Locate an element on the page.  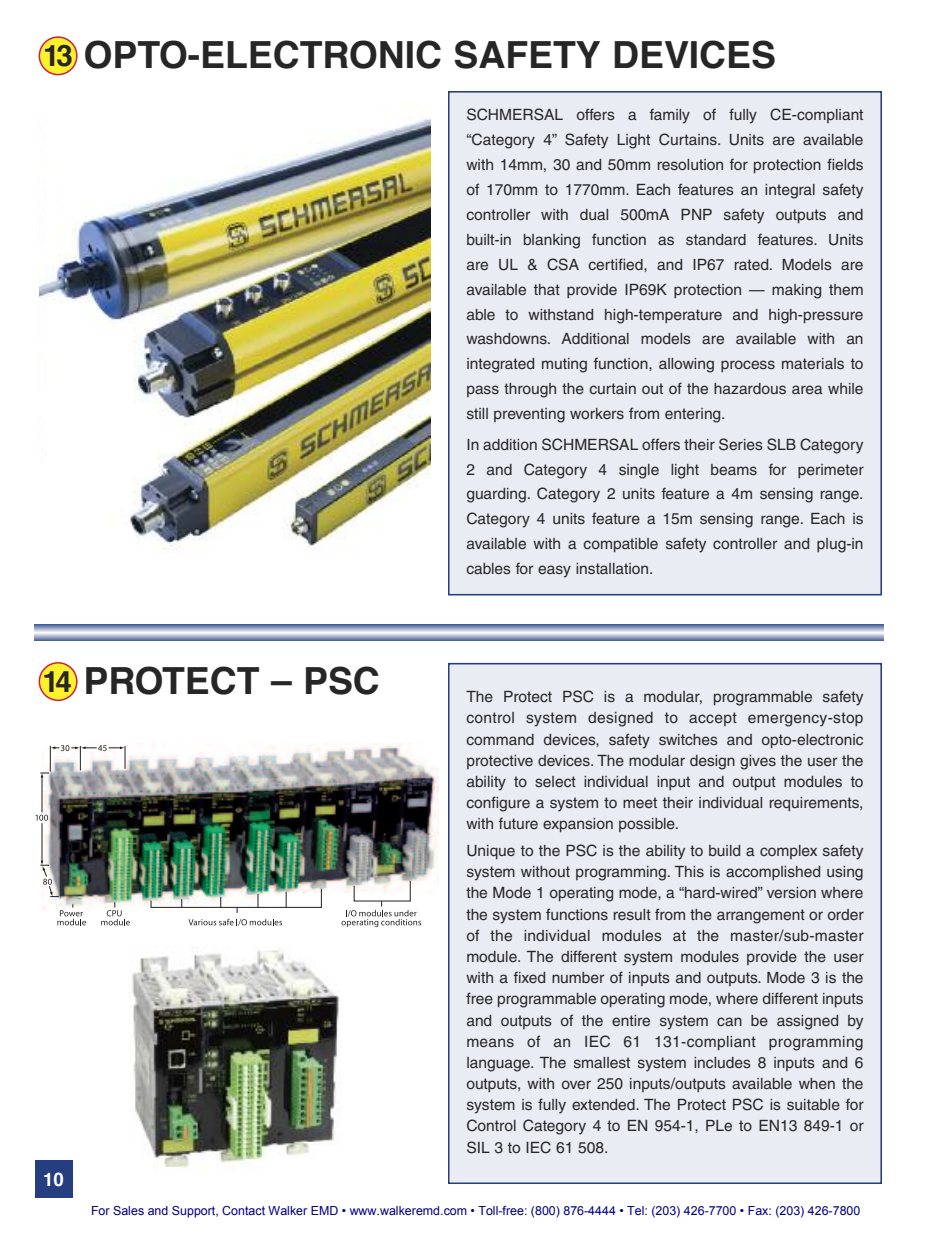
installation is located at coordinates (613, 568).
